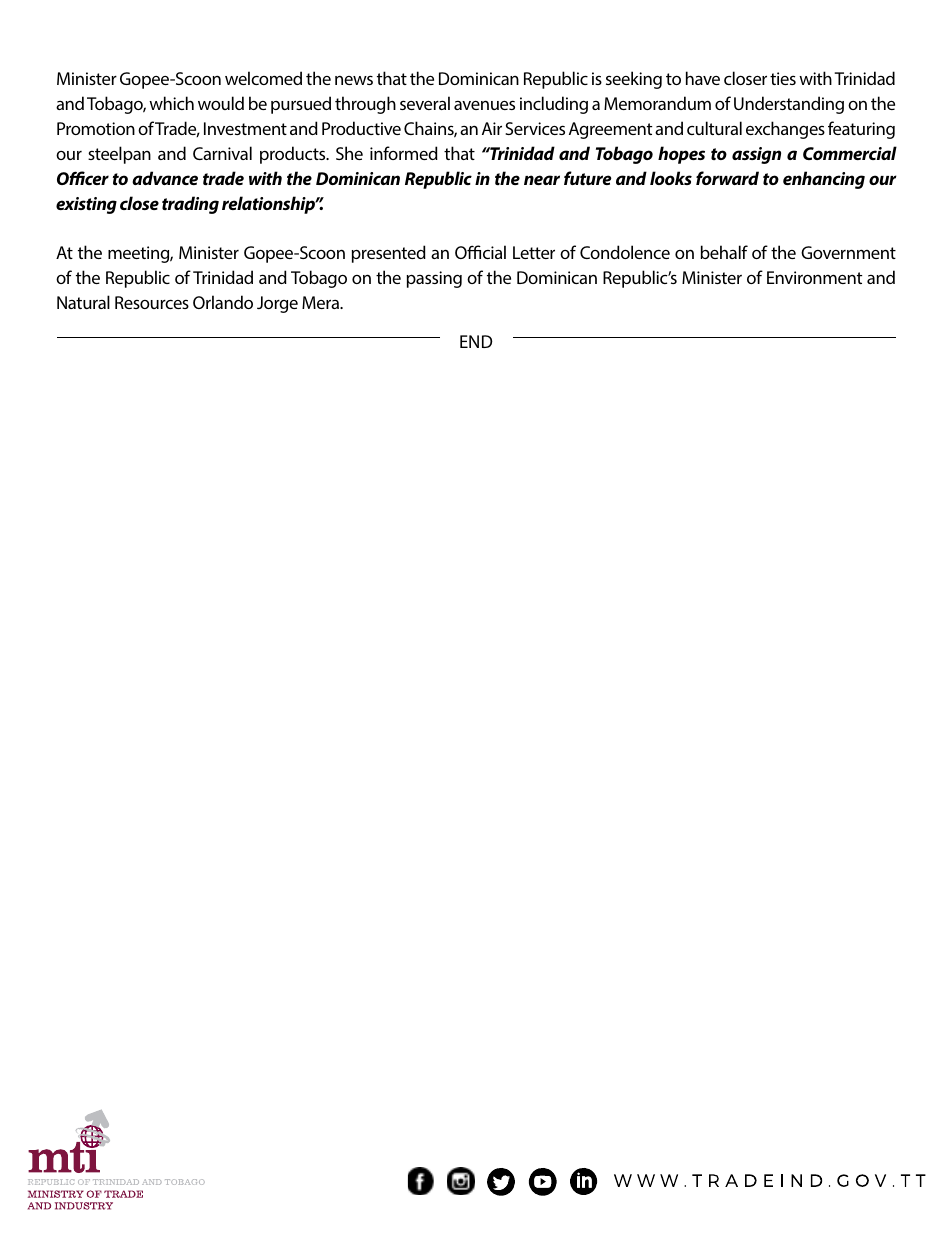  I want to click on ties, so click(783, 78).
